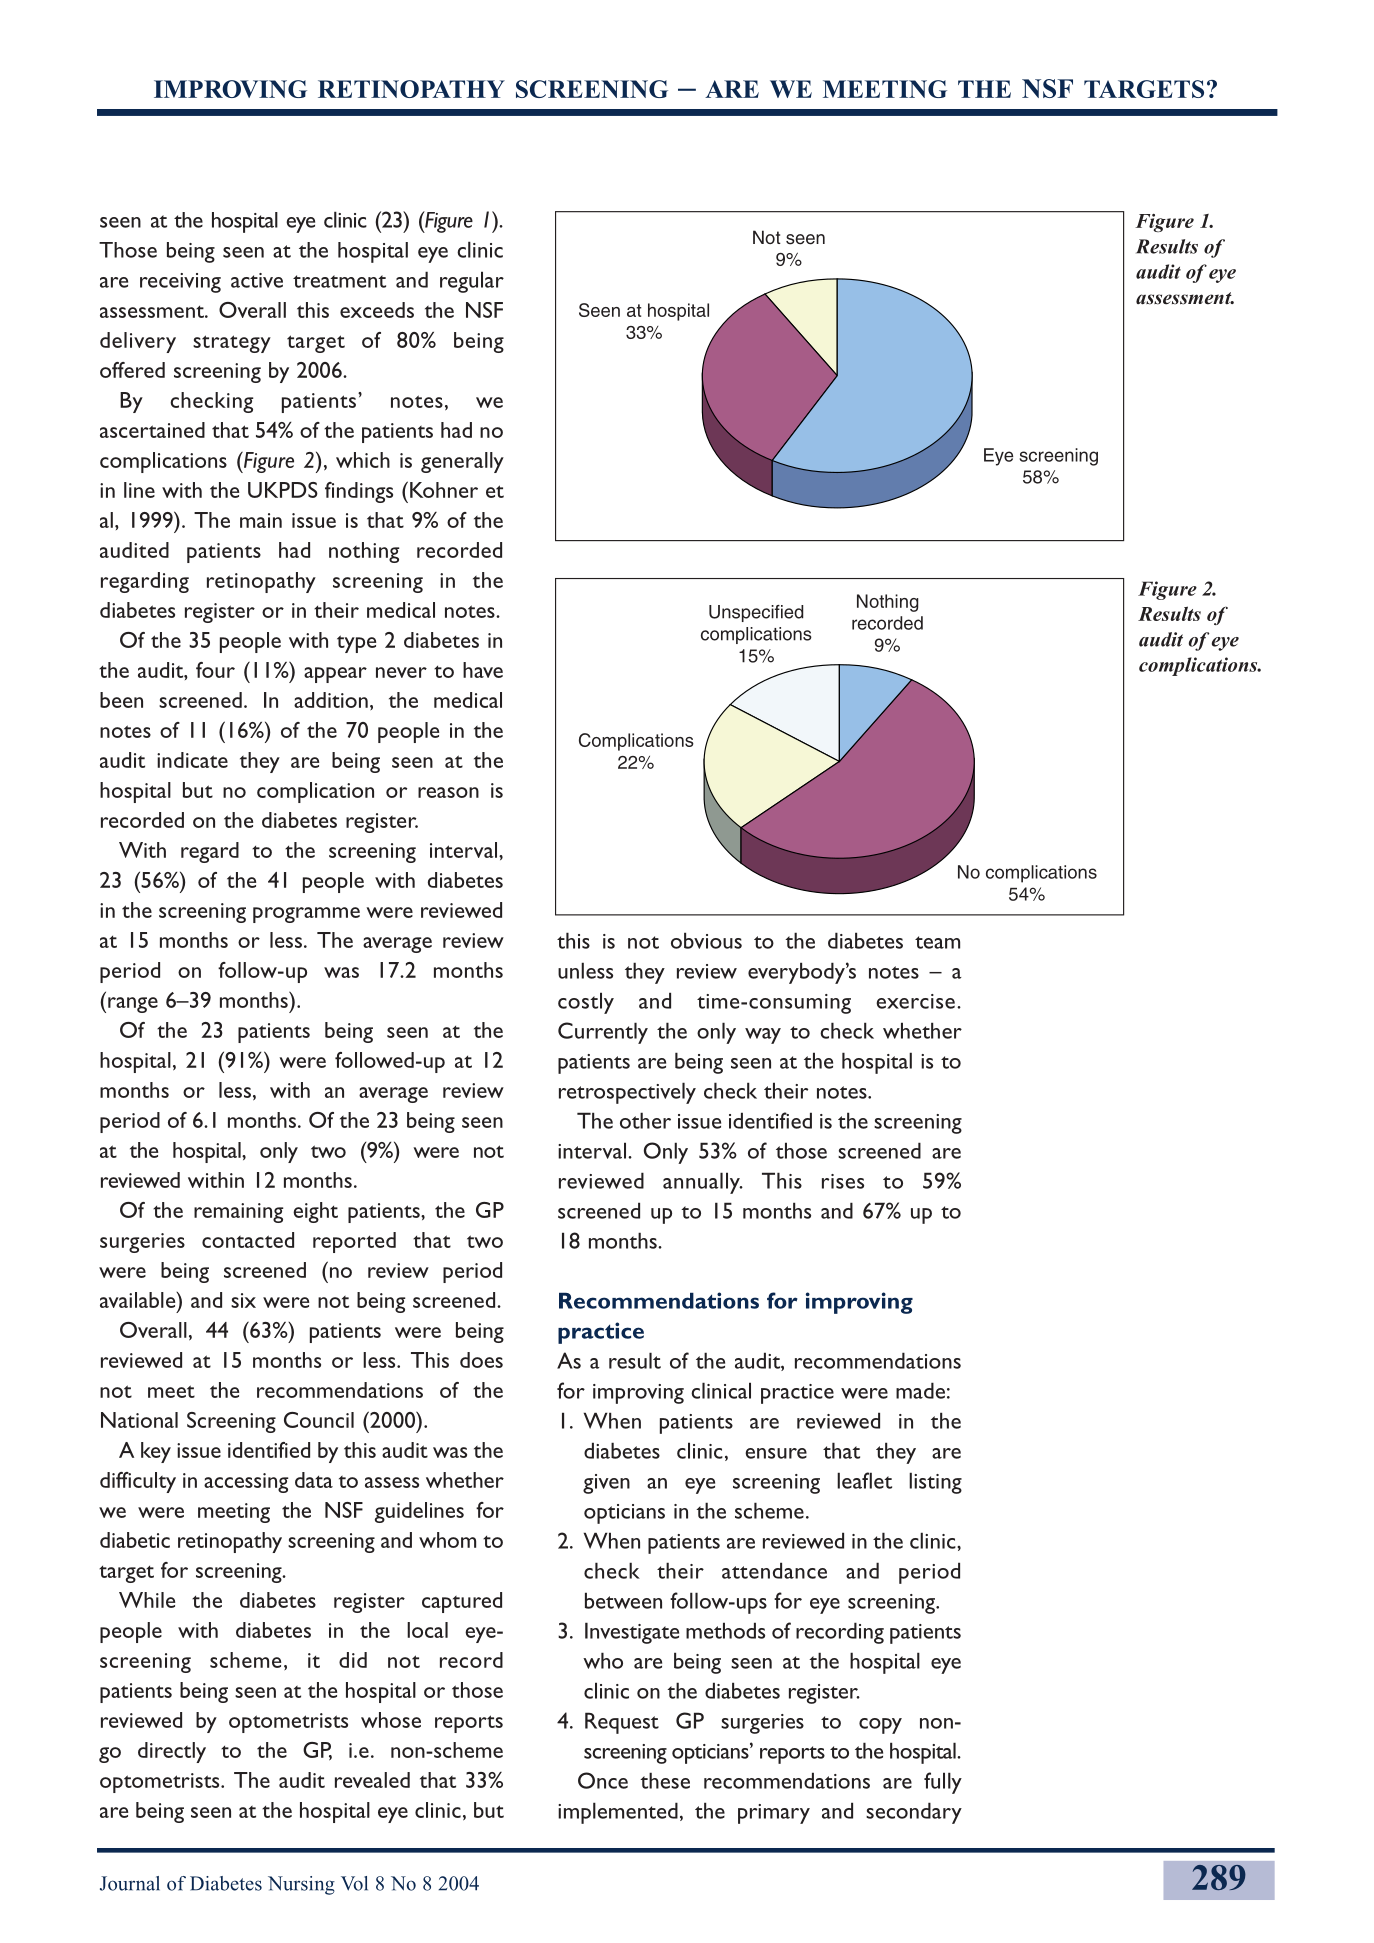  I want to click on given, so click(606, 1484).
